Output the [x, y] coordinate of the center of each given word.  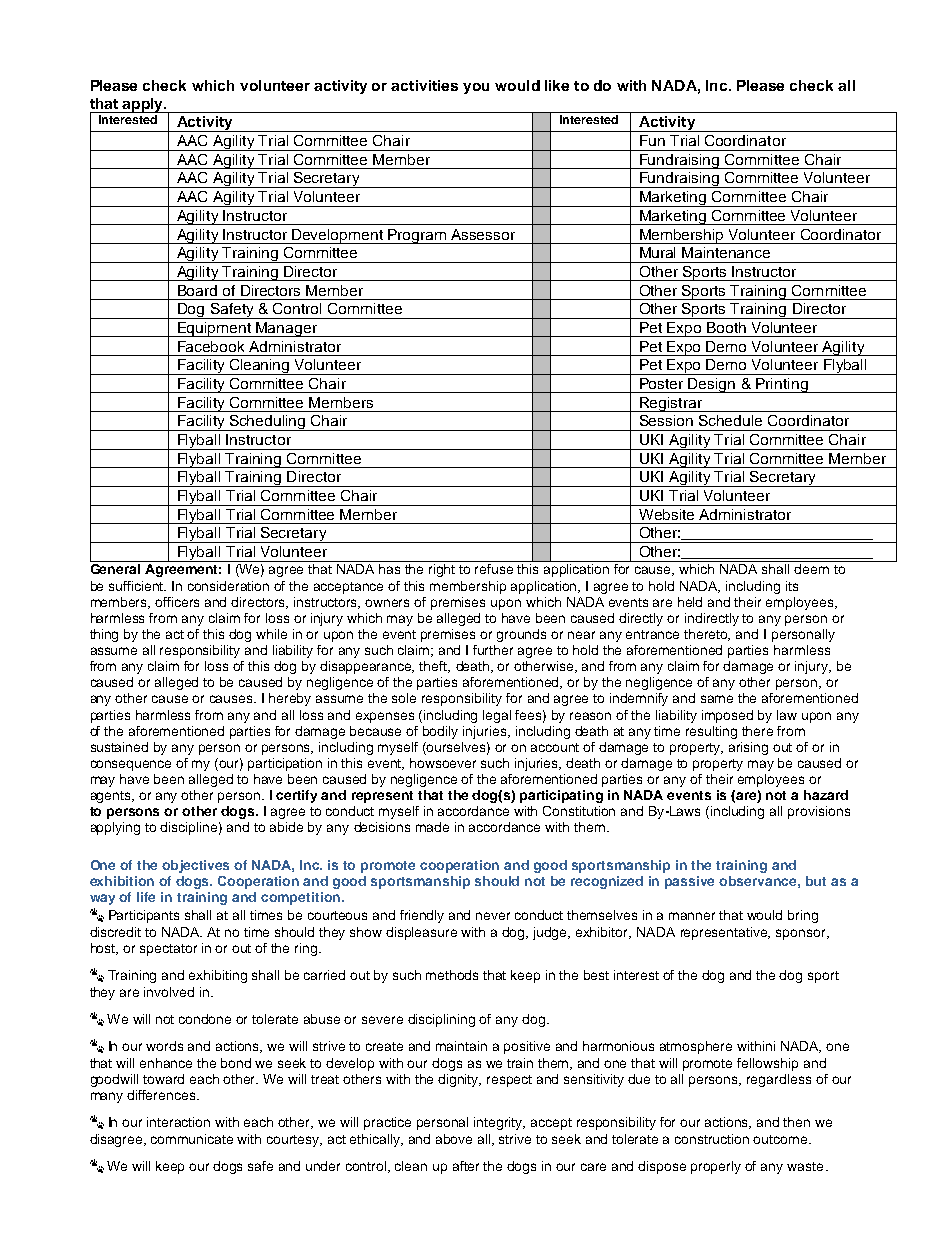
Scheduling [268, 423]
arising [748, 748]
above [454, 1139]
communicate [192, 1139]
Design [712, 385]
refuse [494, 569]
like [557, 85]
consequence [131, 765]
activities [424, 85]
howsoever [443, 763]
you [476, 88]
